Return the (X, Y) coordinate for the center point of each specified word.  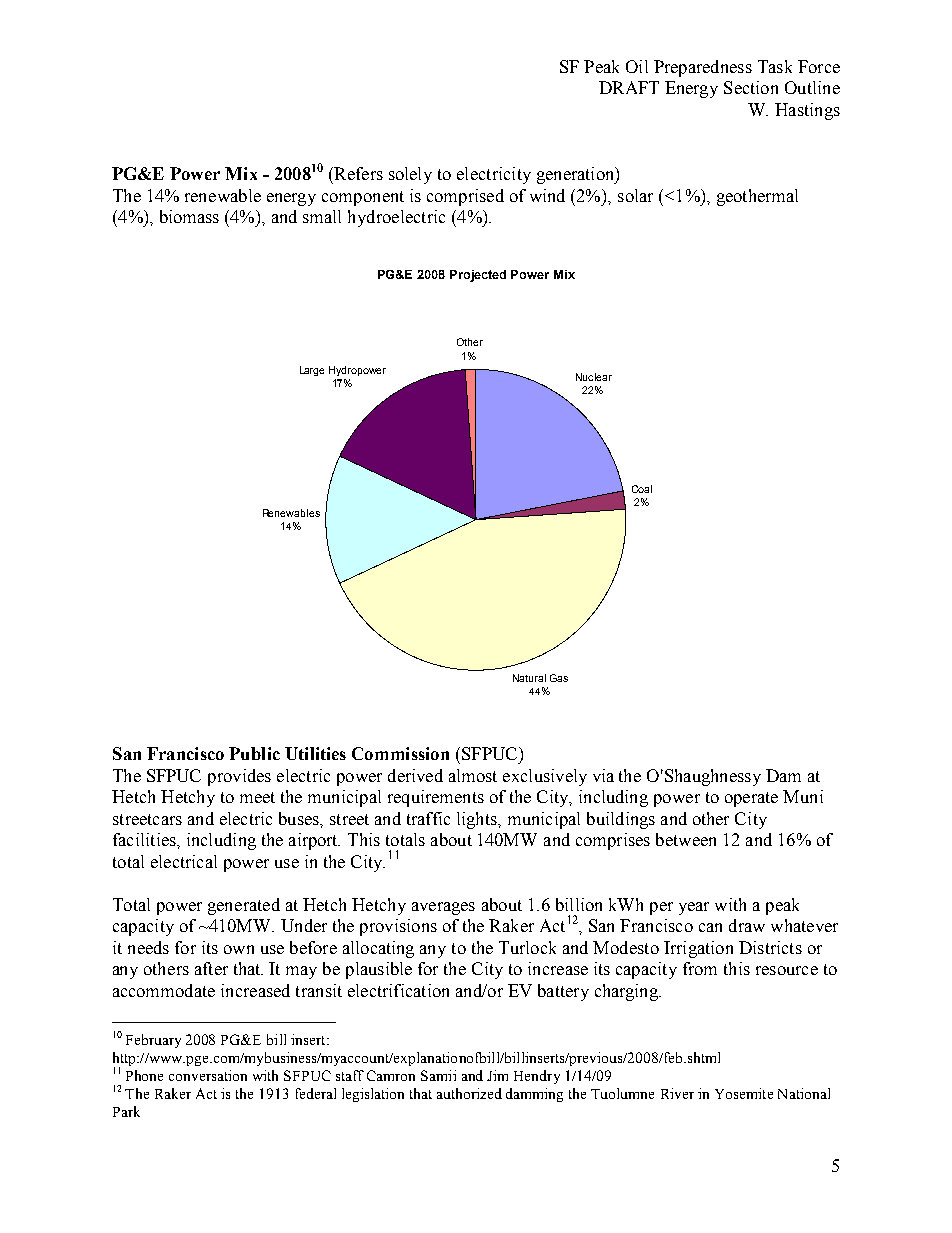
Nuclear (594, 377)
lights (478, 820)
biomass (189, 216)
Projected (478, 276)
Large (312, 371)
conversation (208, 1075)
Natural (529, 678)
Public (254, 753)
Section (751, 87)
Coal (642, 489)
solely (410, 175)
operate (751, 799)
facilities (145, 839)
